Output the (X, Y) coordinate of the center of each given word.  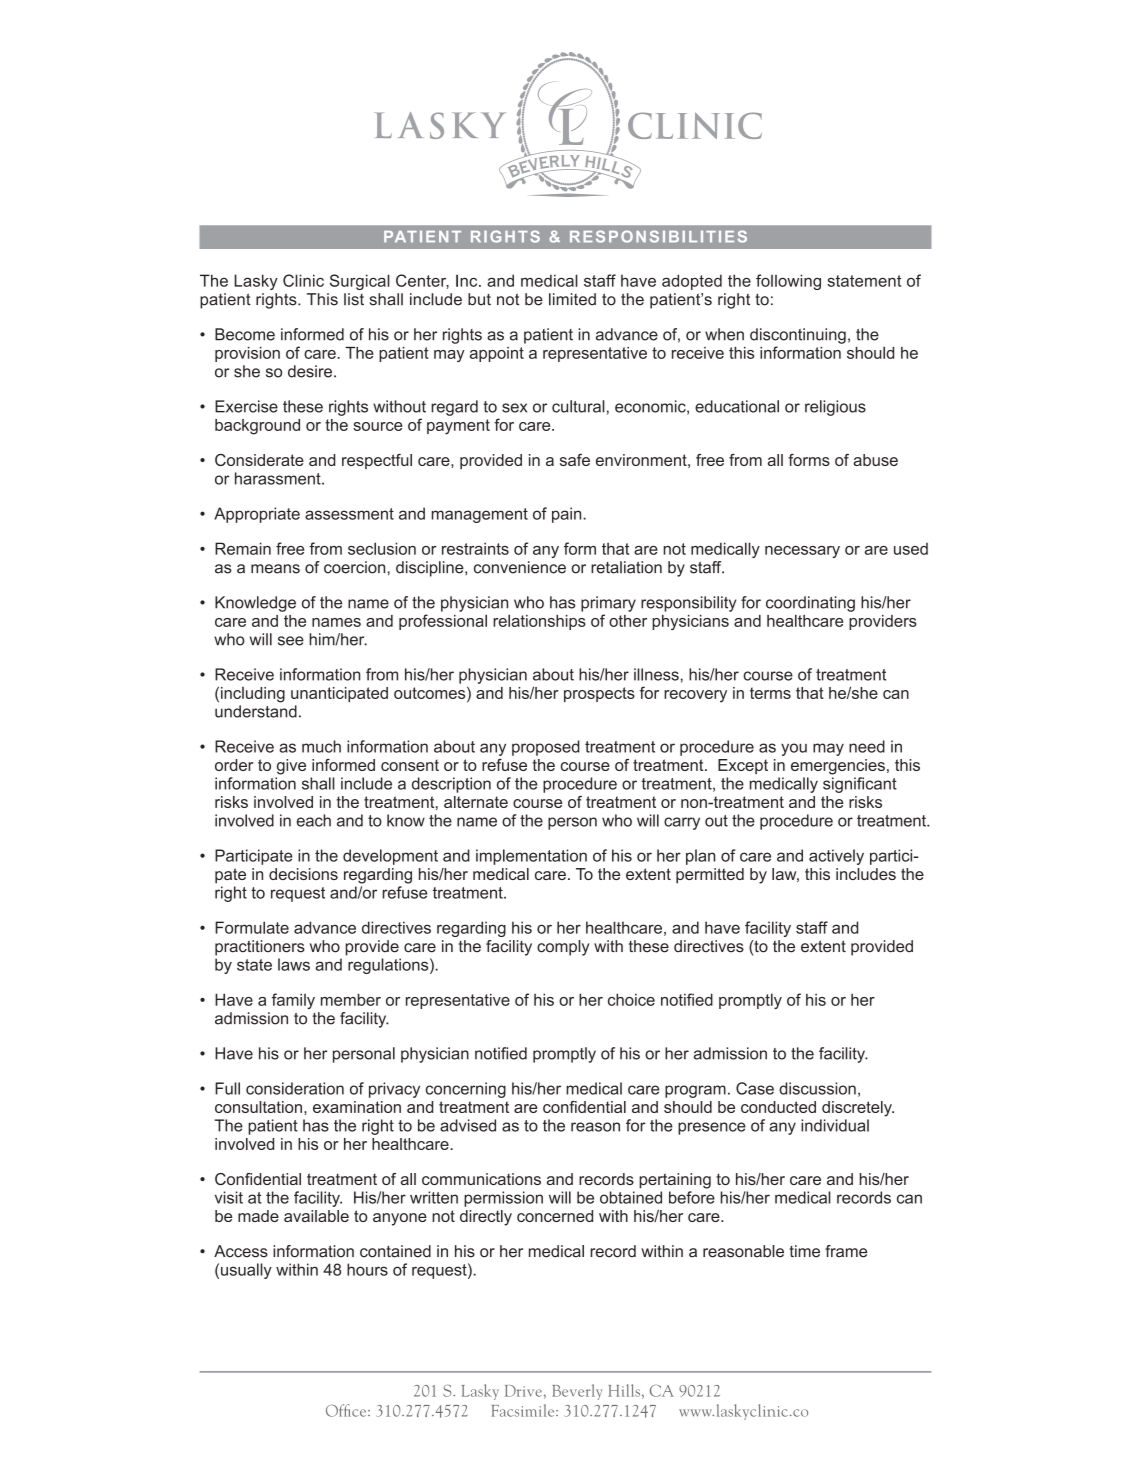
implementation (531, 857)
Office (347, 1410)
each (314, 820)
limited (572, 299)
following (788, 282)
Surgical (360, 282)
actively (836, 857)
